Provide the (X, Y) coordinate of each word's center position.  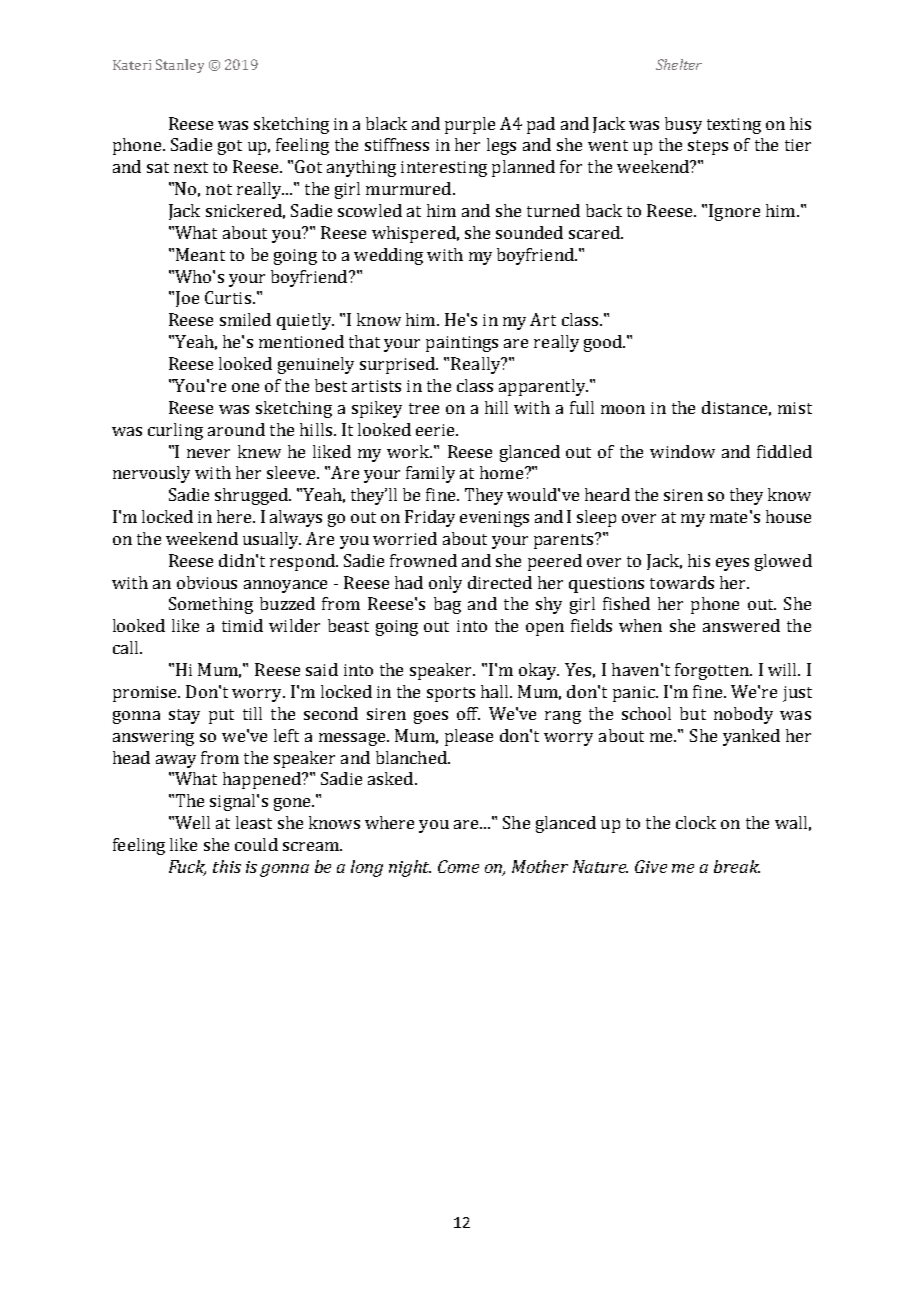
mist (795, 408)
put (221, 716)
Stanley (180, 66)
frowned (423, 560)
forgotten (713, 671)
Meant (200, 254)
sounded (529, 232)
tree (424, 408)
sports (451, 694)
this (227, 866)
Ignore (734, 212)
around (236, 429)
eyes (732, 564)
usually (272, 540)
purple (470, 125)
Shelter (679, 64)
